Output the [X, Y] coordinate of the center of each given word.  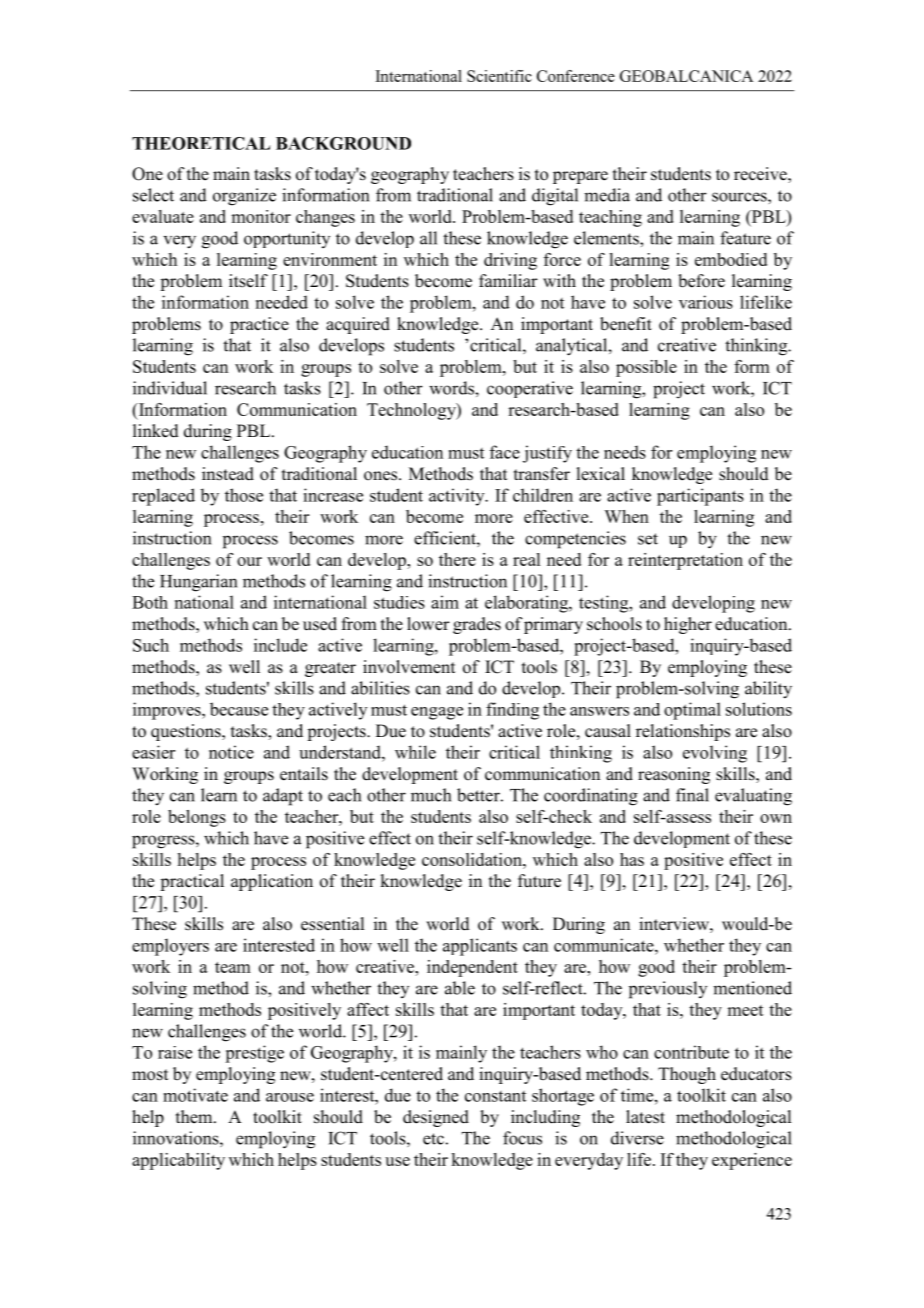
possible [646, 368]
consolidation [473, 859]
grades [477, 625]
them [195, 1117]
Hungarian [198, 583]
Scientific [499, 76]
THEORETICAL [201, 143]
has [632, 859]
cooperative [530, 389]
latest [645, 1117]
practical [192, 882]
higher [688, 625]
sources [740, 197]
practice [259, 325]
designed [436, 1118]
